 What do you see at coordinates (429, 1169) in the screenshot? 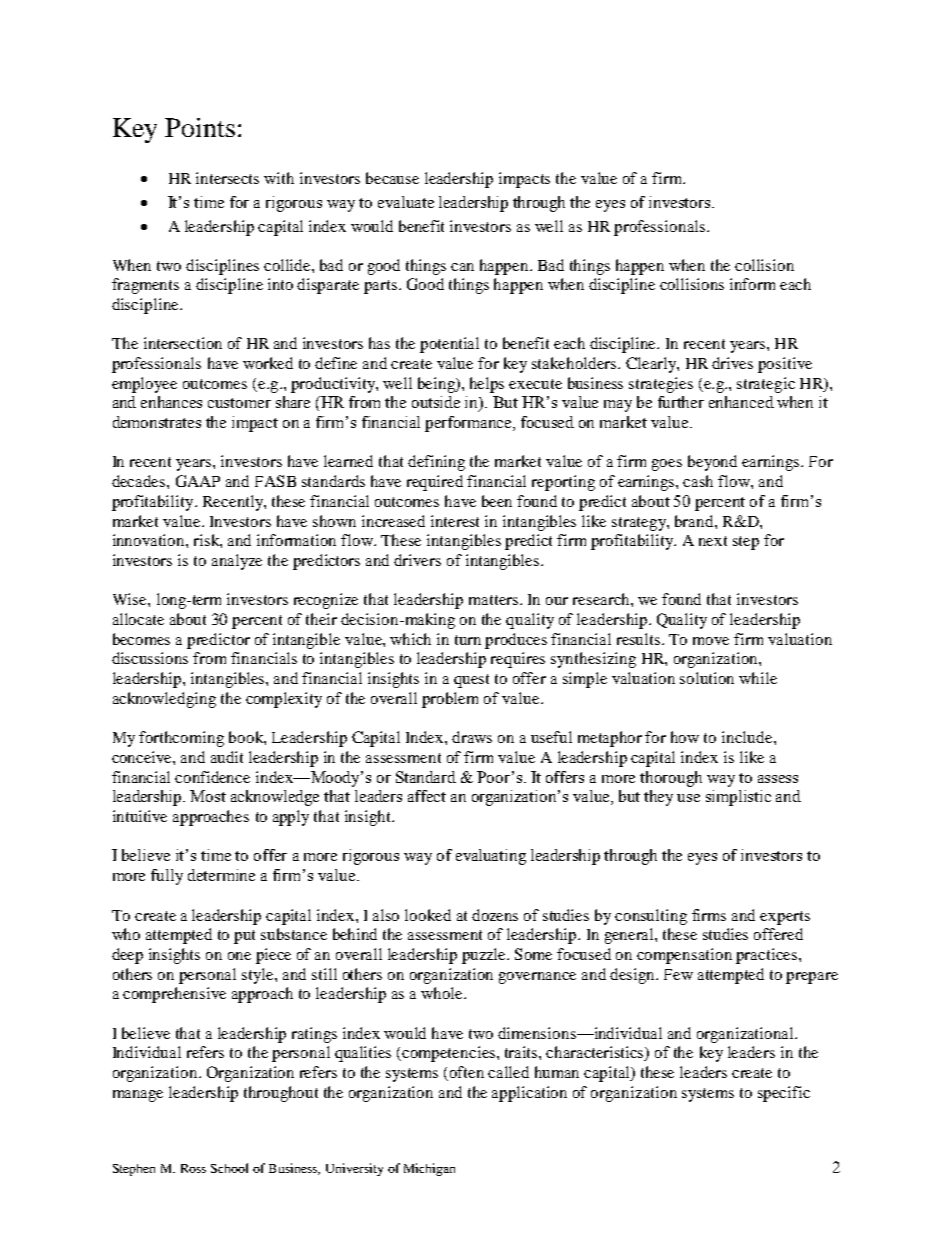
I see `Michigan` at bounding box center [429, 1169].
